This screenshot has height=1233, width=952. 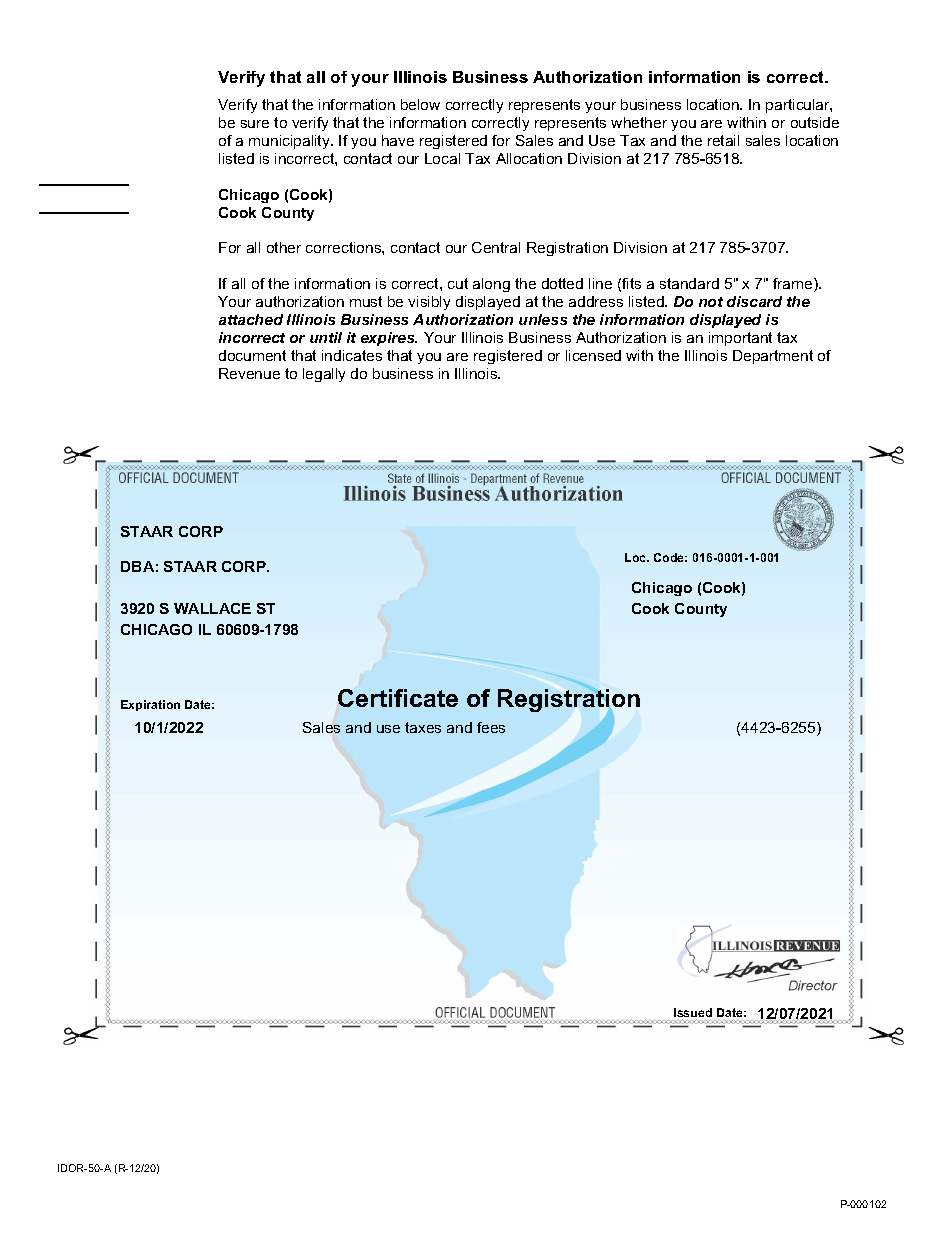 I want to click on Local, so click(x=442, y=158).
